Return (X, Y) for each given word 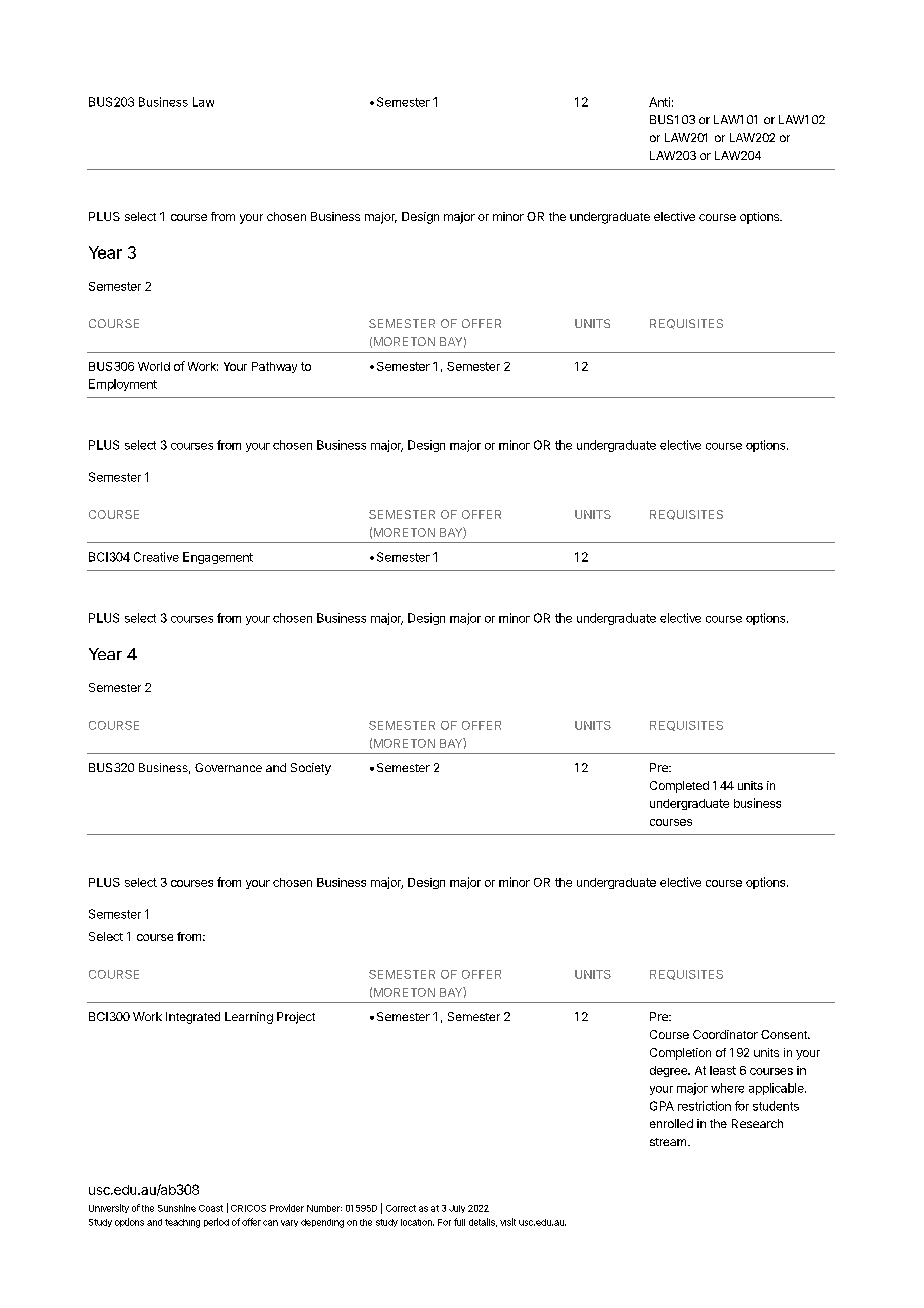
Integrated (193, 1018)
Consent (785, 1034)
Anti (659, 102)
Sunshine (177, 1208)
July (457, 1209)
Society (311, 769)
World (154, 366)
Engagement (218, 558)
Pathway (274, 367)
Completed (679, 787)
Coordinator (725, 1034)
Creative (156, 557)
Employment (123, 385)
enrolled (671, 1123)
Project (296, 1018)
